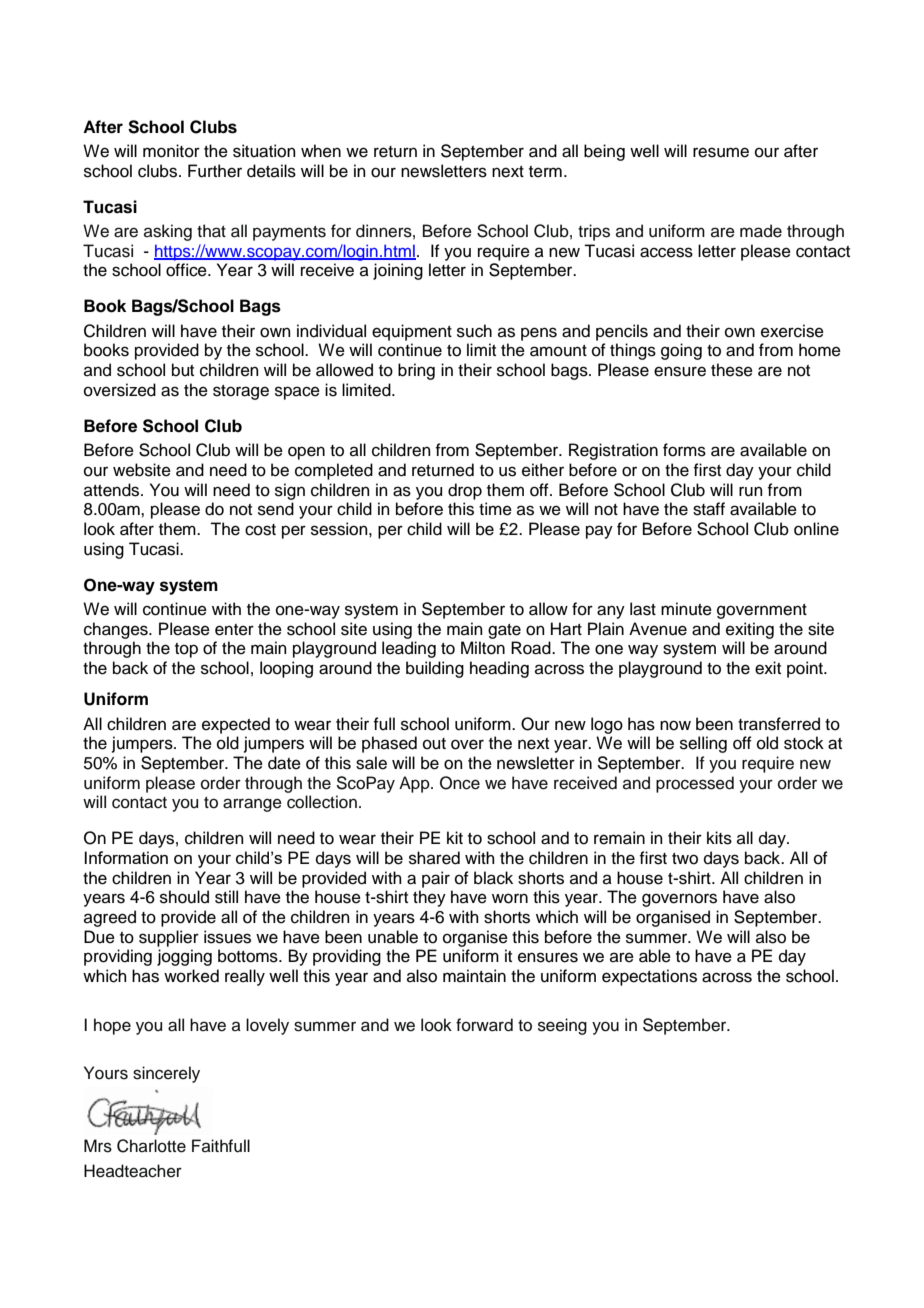 Image resolution: width=924 pixels, height=1308 pixels. What do you see at coordinates (483, 648) in the screenshot?
I see `Milton` at bounding box center [483, 648].
